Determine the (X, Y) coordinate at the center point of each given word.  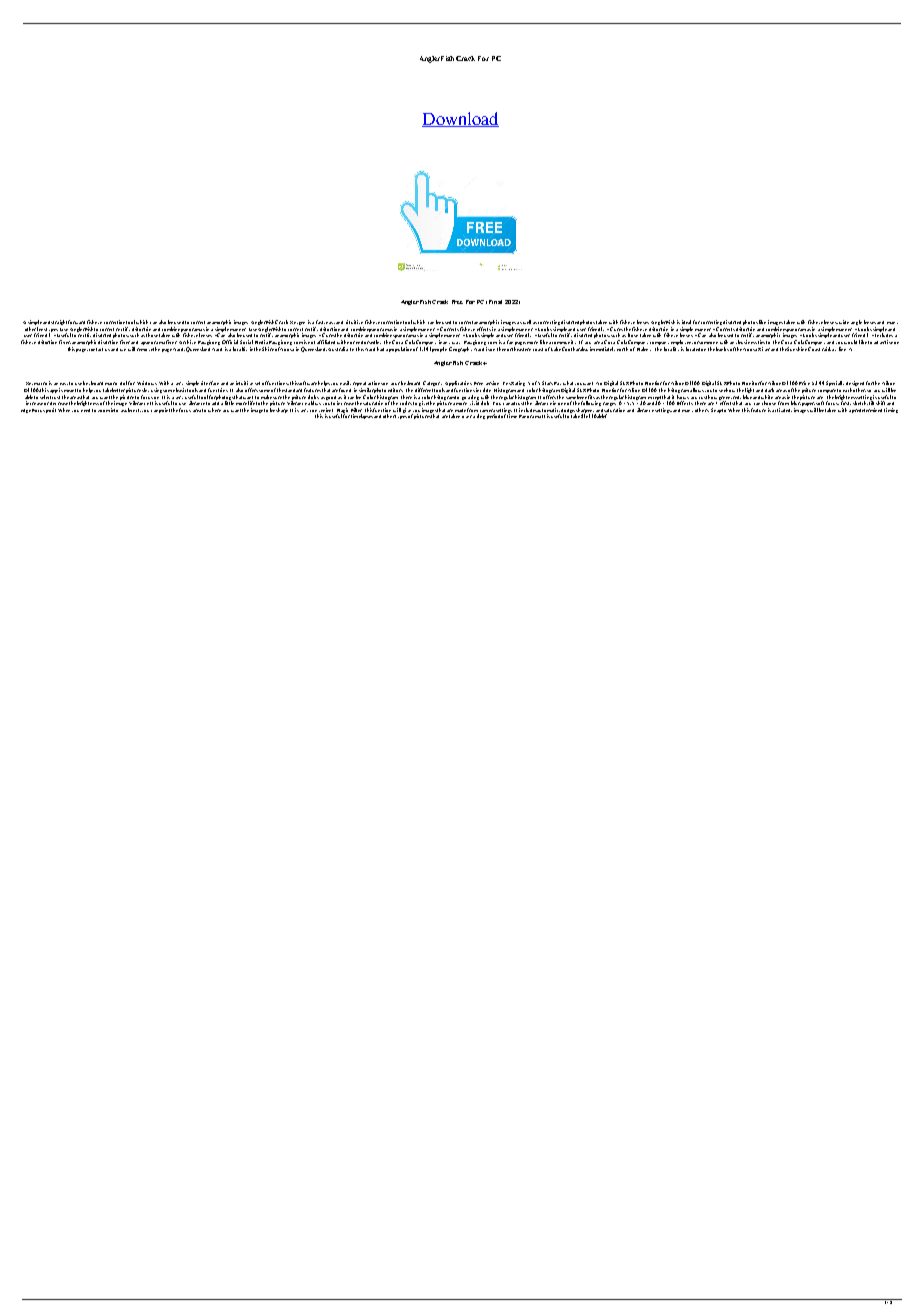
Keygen (297, 323)
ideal (686, 322)
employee (682, 344)
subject (132, 410)
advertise (883, 342)
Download (460, 119)
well (527, 322)
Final (495, 302)
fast (320, 322)
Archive (187, 342)
